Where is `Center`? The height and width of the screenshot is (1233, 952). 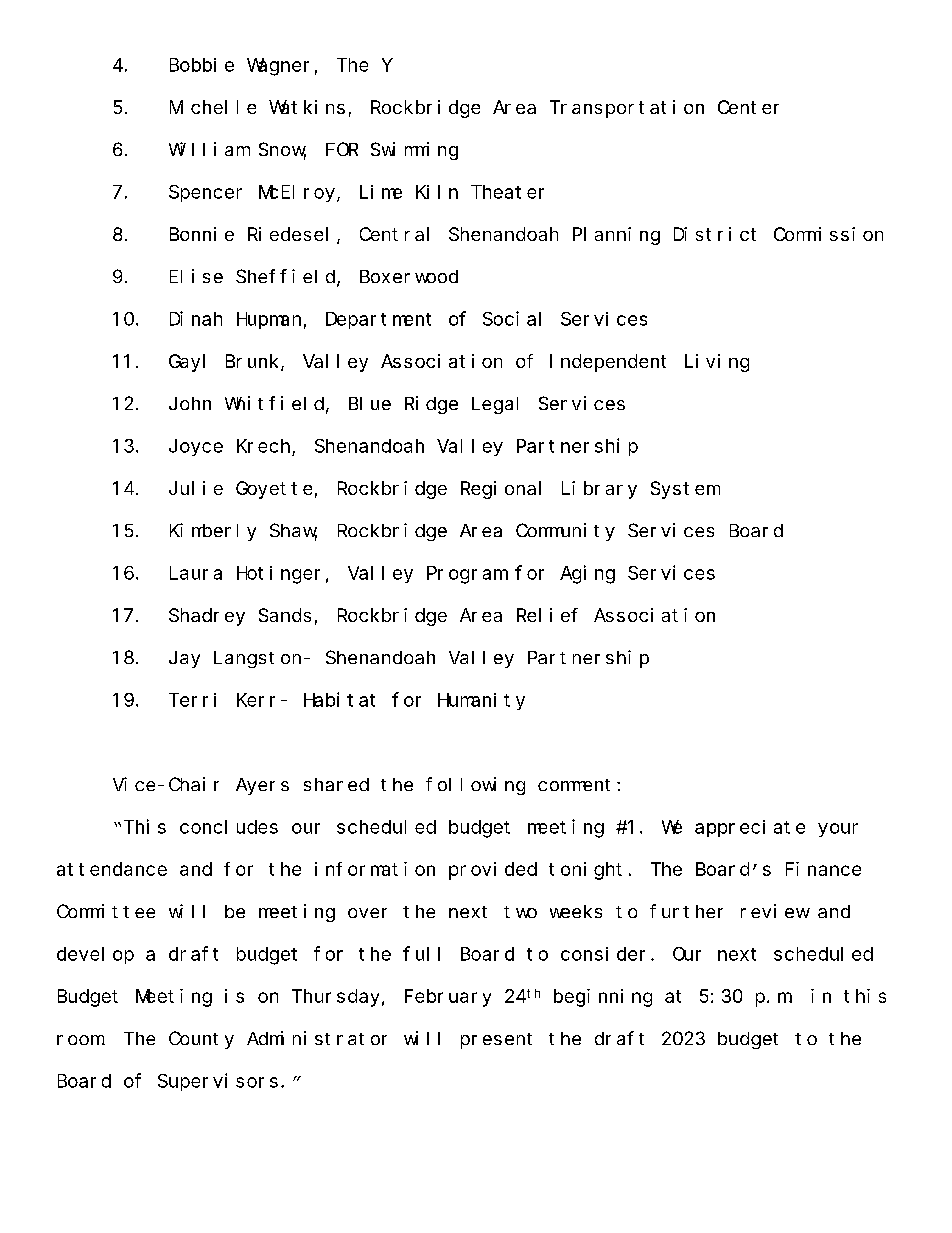 Center is located at coordinates (748, 107).
